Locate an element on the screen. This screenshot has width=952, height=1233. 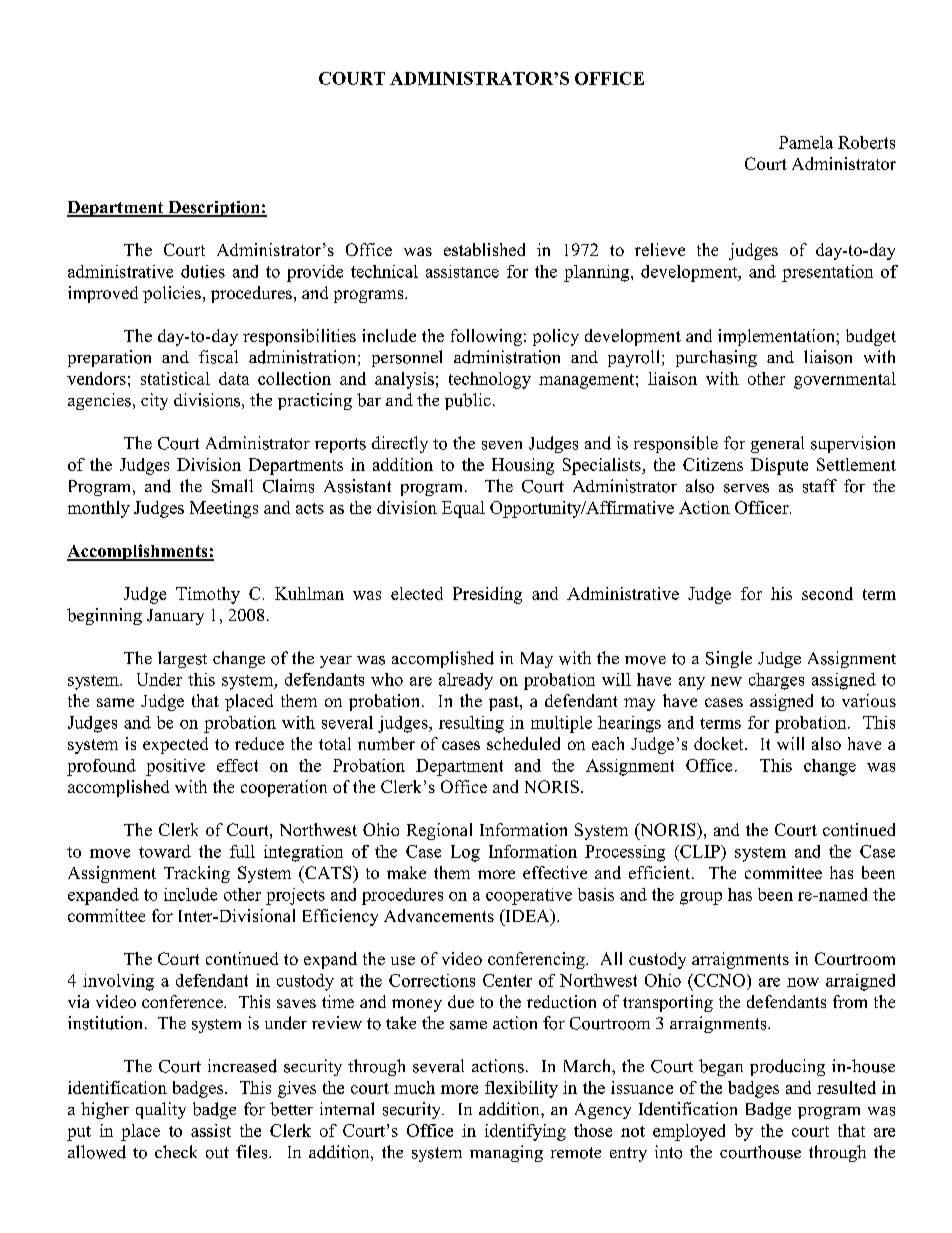
identifying is located at coordinates (525, 1132).
